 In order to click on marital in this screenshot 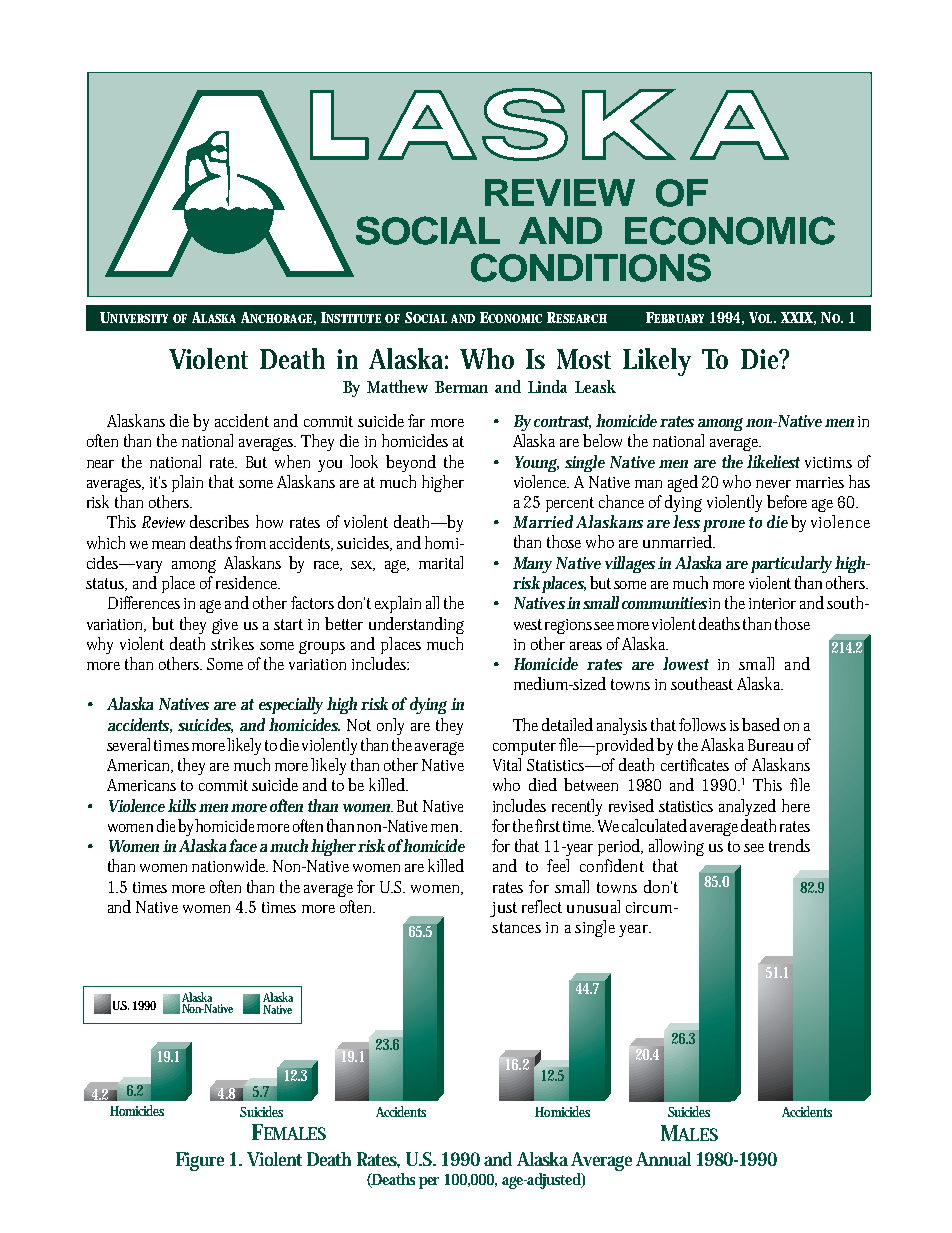, I will do `click(441, 562)`.
